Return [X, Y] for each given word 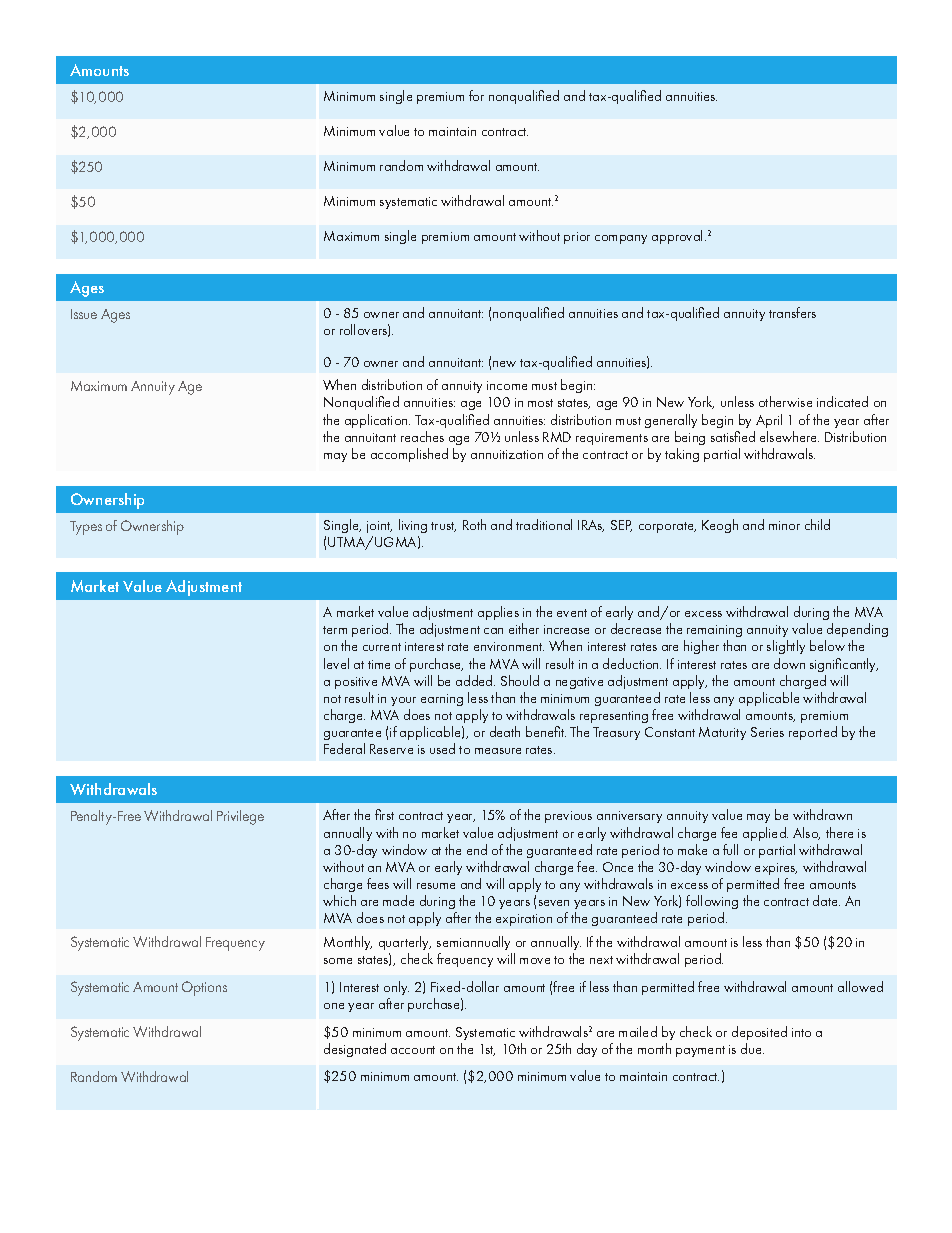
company [621, 239]
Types [86, 528]
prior [577, 238]
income [507, 385]
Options [204, 988]
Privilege [240, 817]
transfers [792, 312]
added [475, 680]
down [789, 663]
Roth [474, 524]
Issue [84, 314]
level [336, 663]
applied [765, 834]
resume [436, 886]
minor [784, 525]
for [476, 95]
